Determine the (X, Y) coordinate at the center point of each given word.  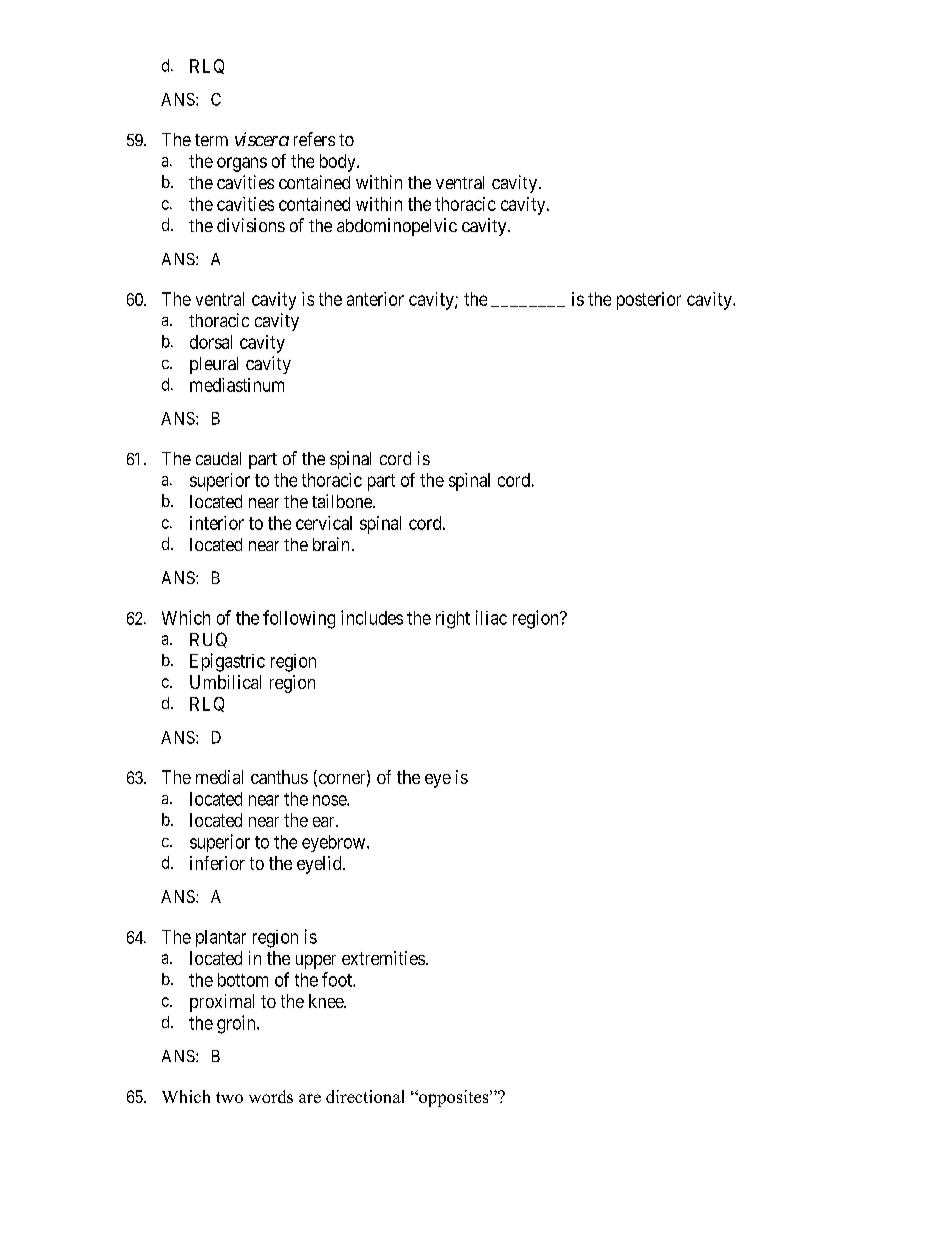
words (271, 1096)
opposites (454, 1098)
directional (365, 1096)
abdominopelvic (397, 227)
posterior (649, 301)
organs (242, 164)
